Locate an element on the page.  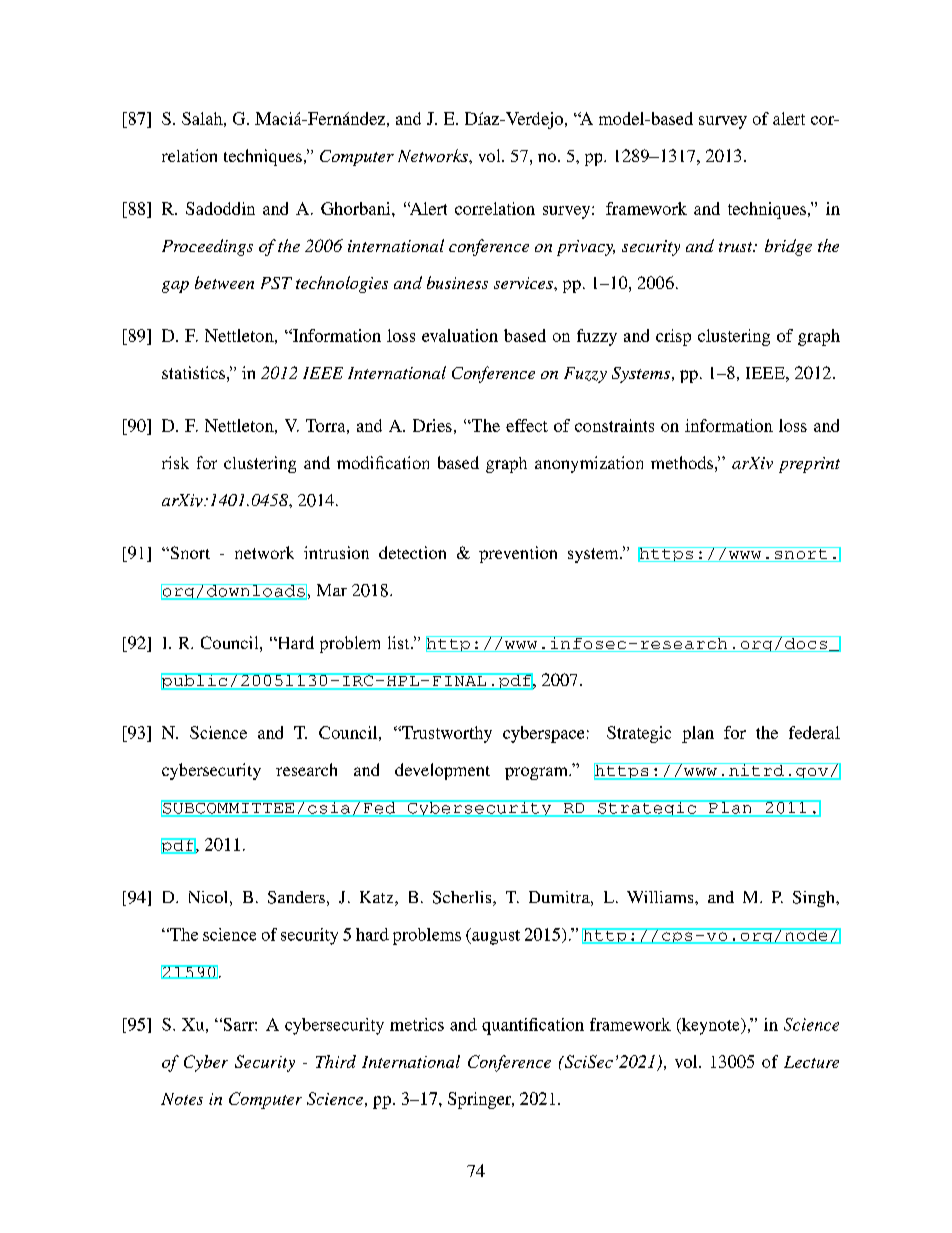
Notes is located at coordinates (182, 1099).
